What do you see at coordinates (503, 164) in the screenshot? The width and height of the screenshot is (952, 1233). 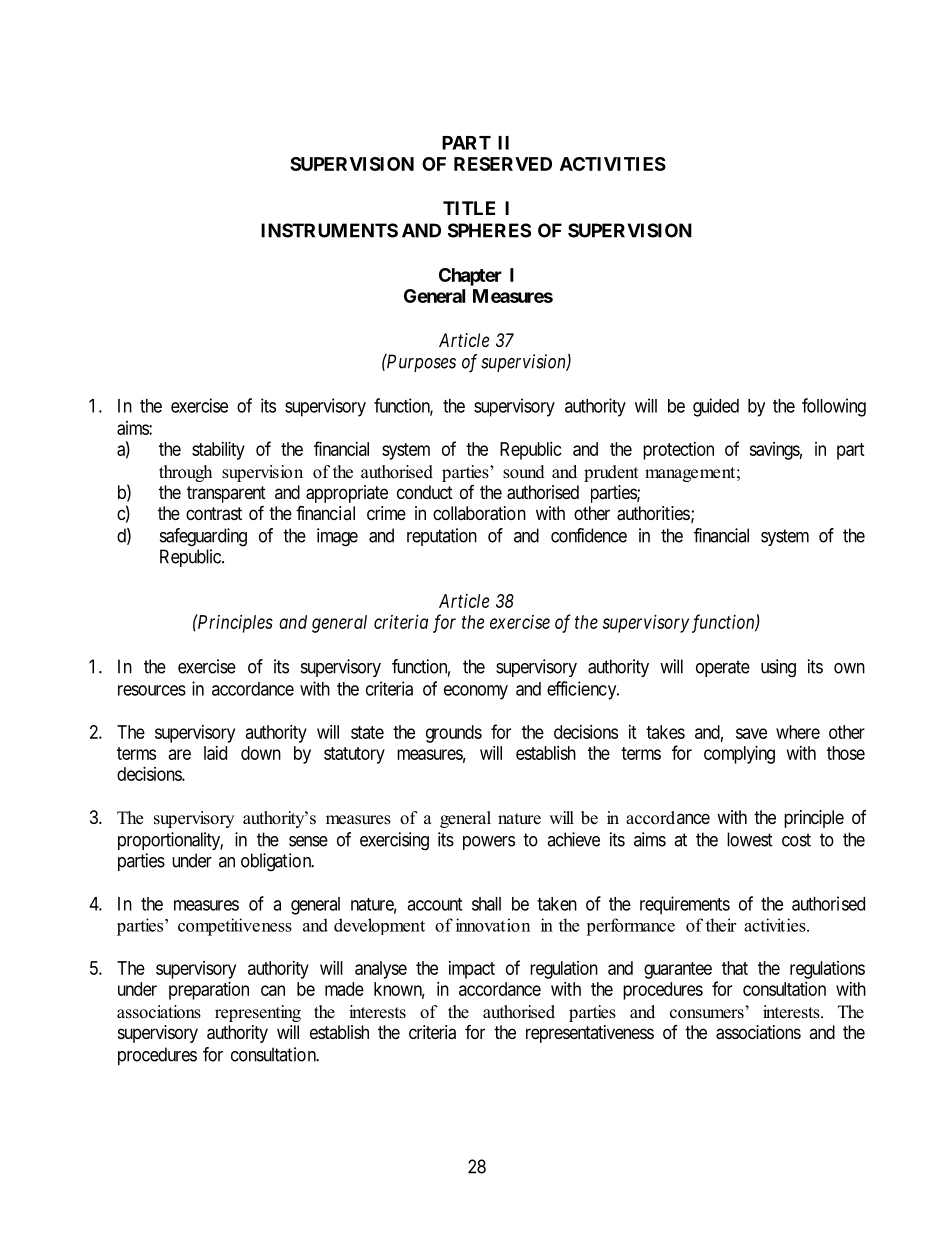 I see `RESERVED` at bounding box center [503, 164].
